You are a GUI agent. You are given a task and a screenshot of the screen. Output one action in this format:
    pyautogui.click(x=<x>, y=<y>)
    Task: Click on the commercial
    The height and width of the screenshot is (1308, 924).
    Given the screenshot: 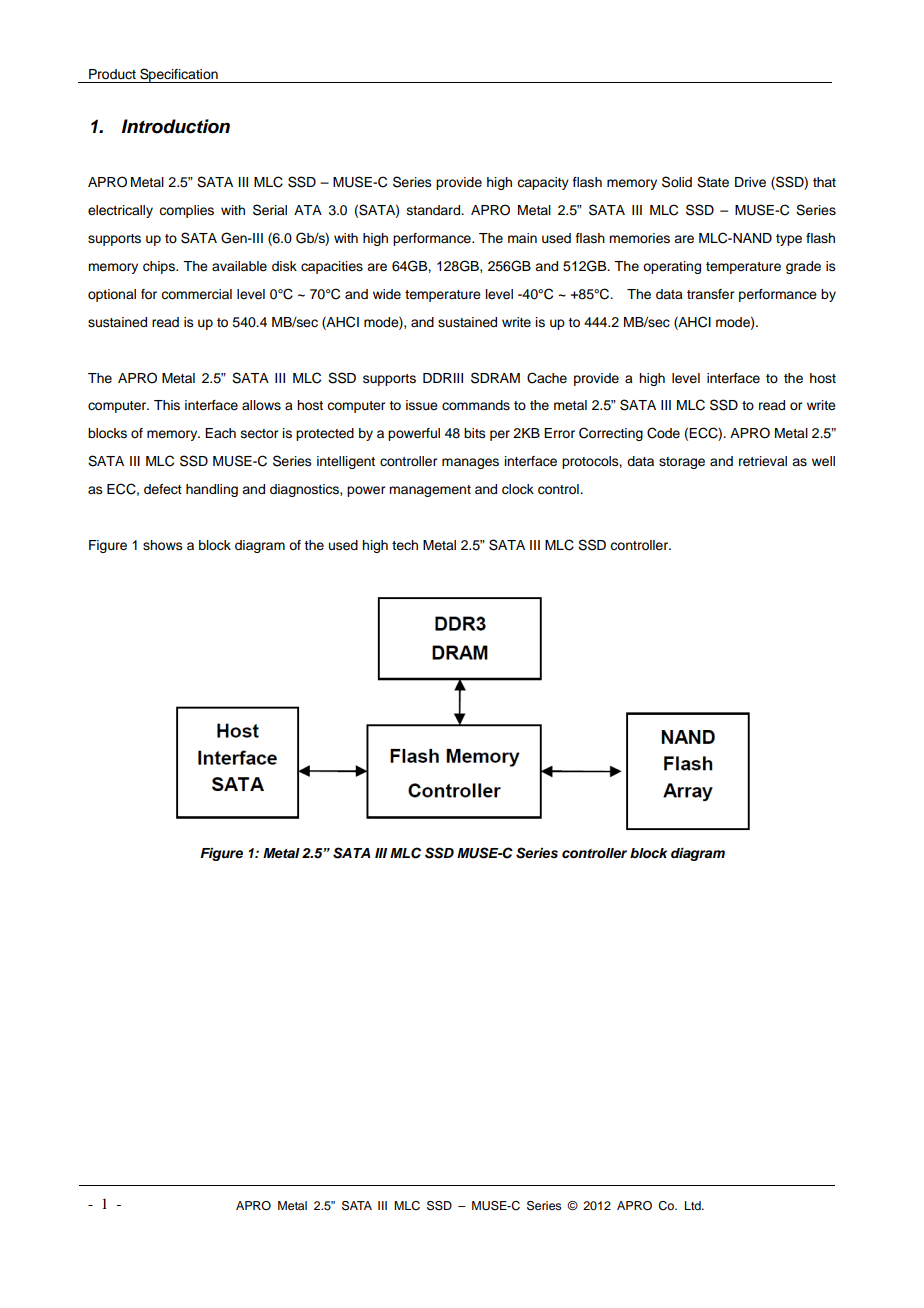 What is the action you would take?
    pyautogui.click(x=196, y=294)
